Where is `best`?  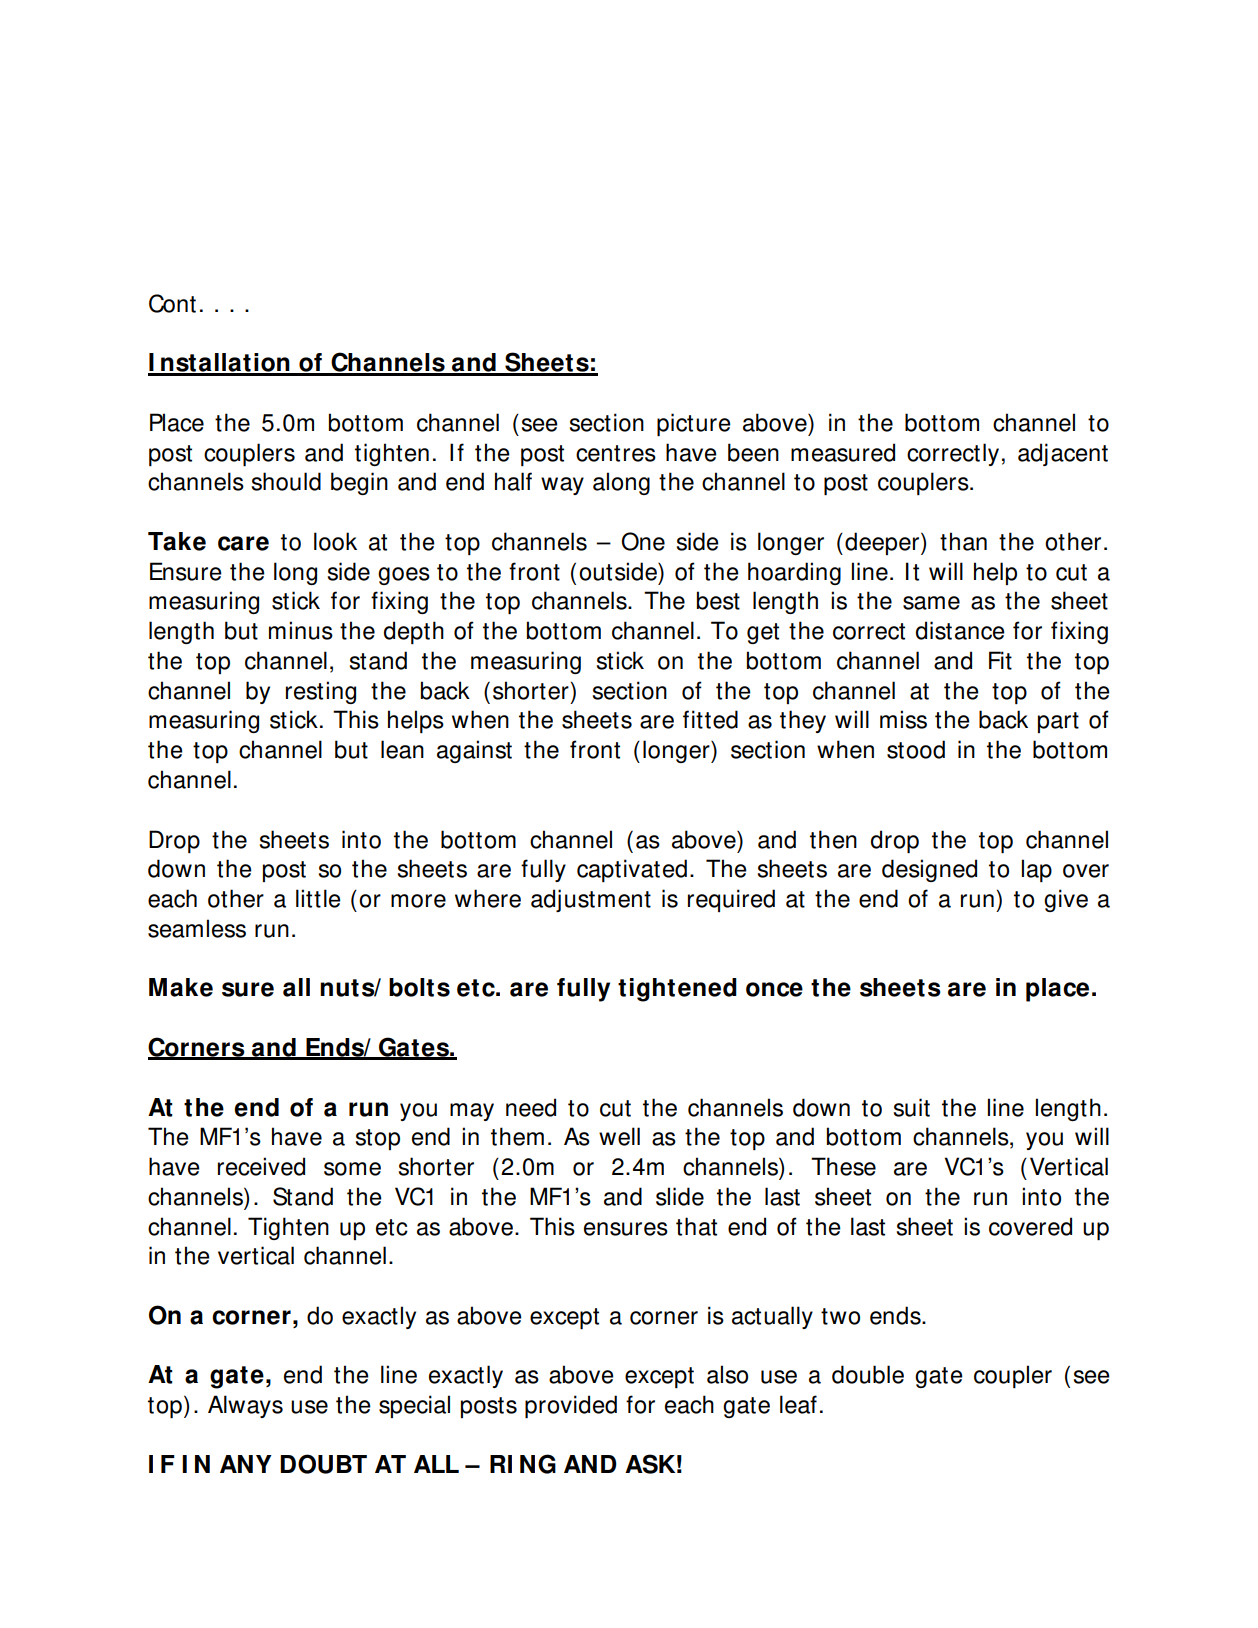
best is located at coordinates (718, 600).
